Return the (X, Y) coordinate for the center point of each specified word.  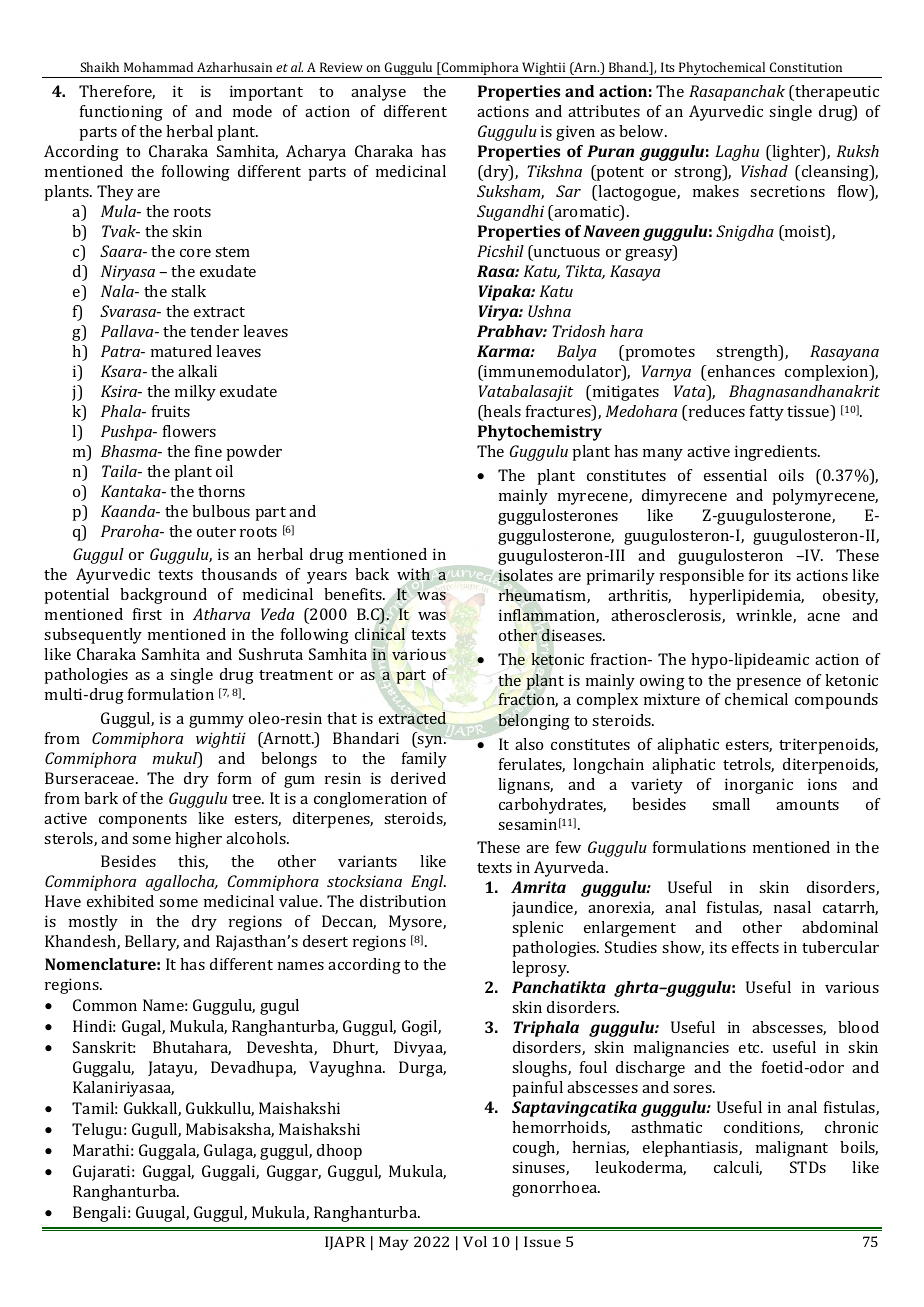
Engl (428, 883)
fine (208, 451)
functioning (121, 113)
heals (501, 411)
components (143, 821)
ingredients (777, 453)
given (575, 133)
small (731, 804)
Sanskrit (104, 1047)
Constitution (806, 67)
